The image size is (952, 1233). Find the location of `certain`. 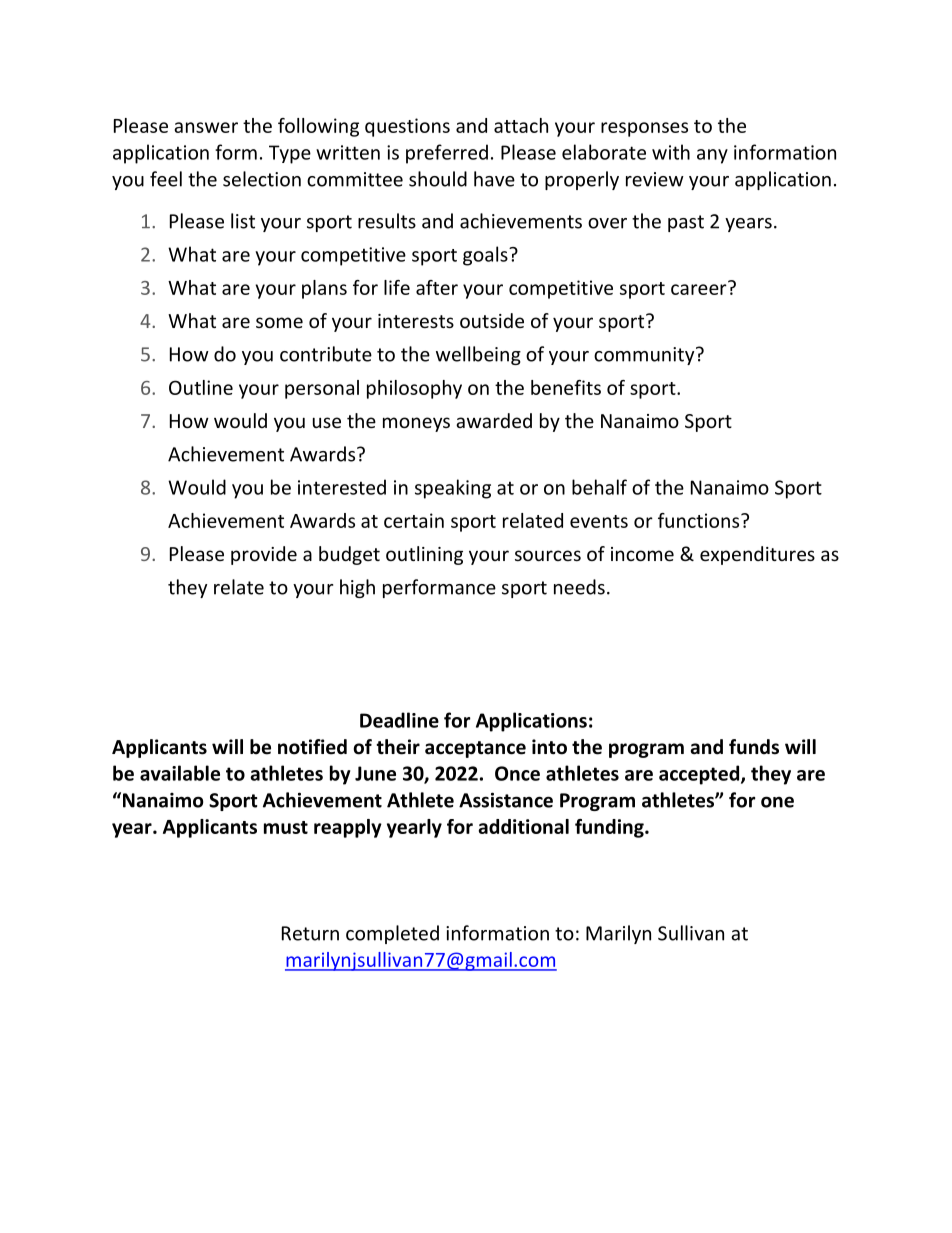

certain is located at coordinates (414, 520).
